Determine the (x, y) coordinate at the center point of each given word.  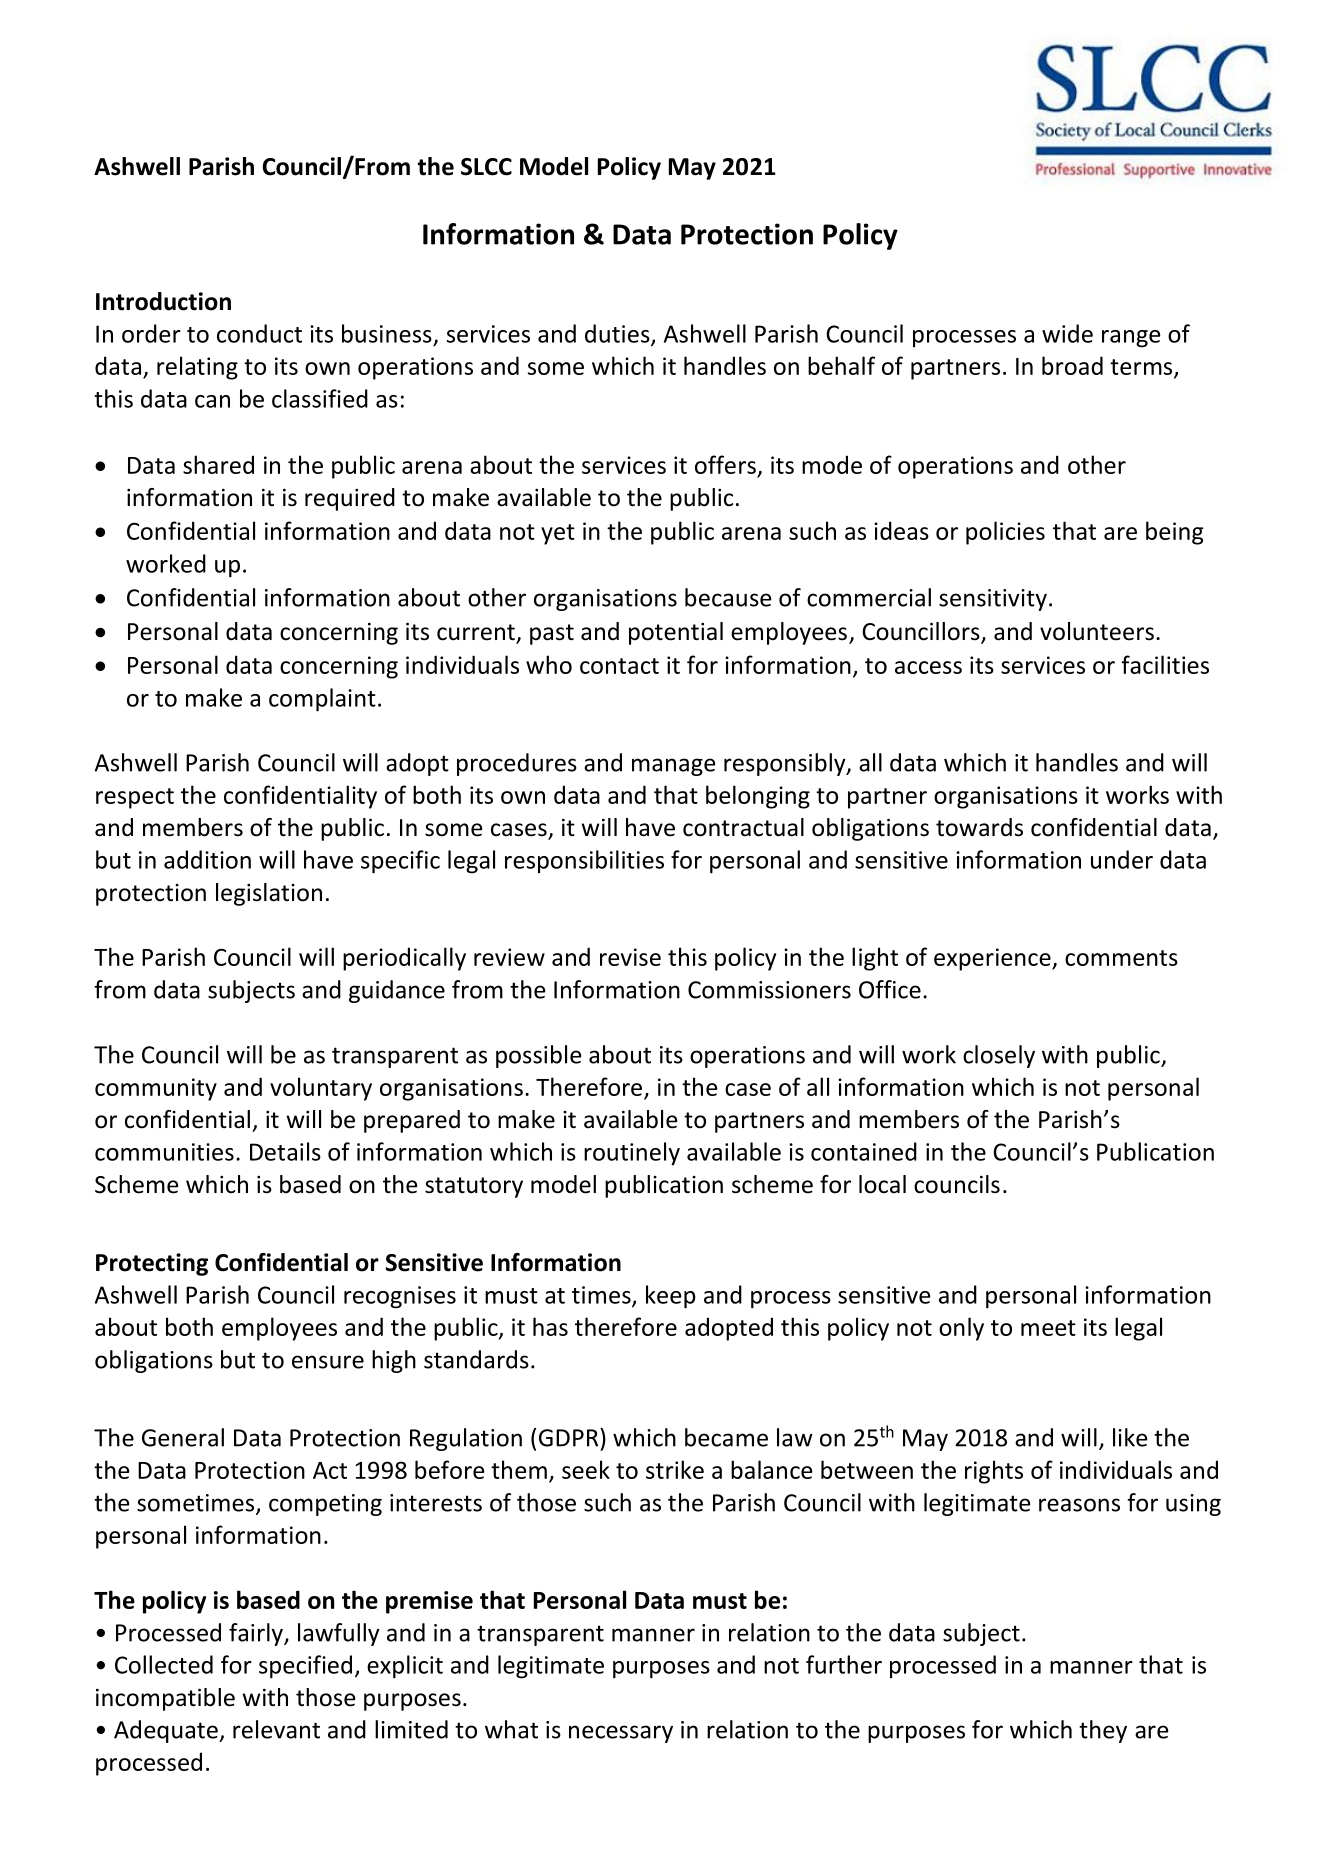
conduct (259, 333)
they (1103, 1731)
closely (999, 1056)
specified (305, 1667)
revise (630, 957)
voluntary (321, 1089)
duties (618, 334)
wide (1067, 333)
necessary (621, 1734)
